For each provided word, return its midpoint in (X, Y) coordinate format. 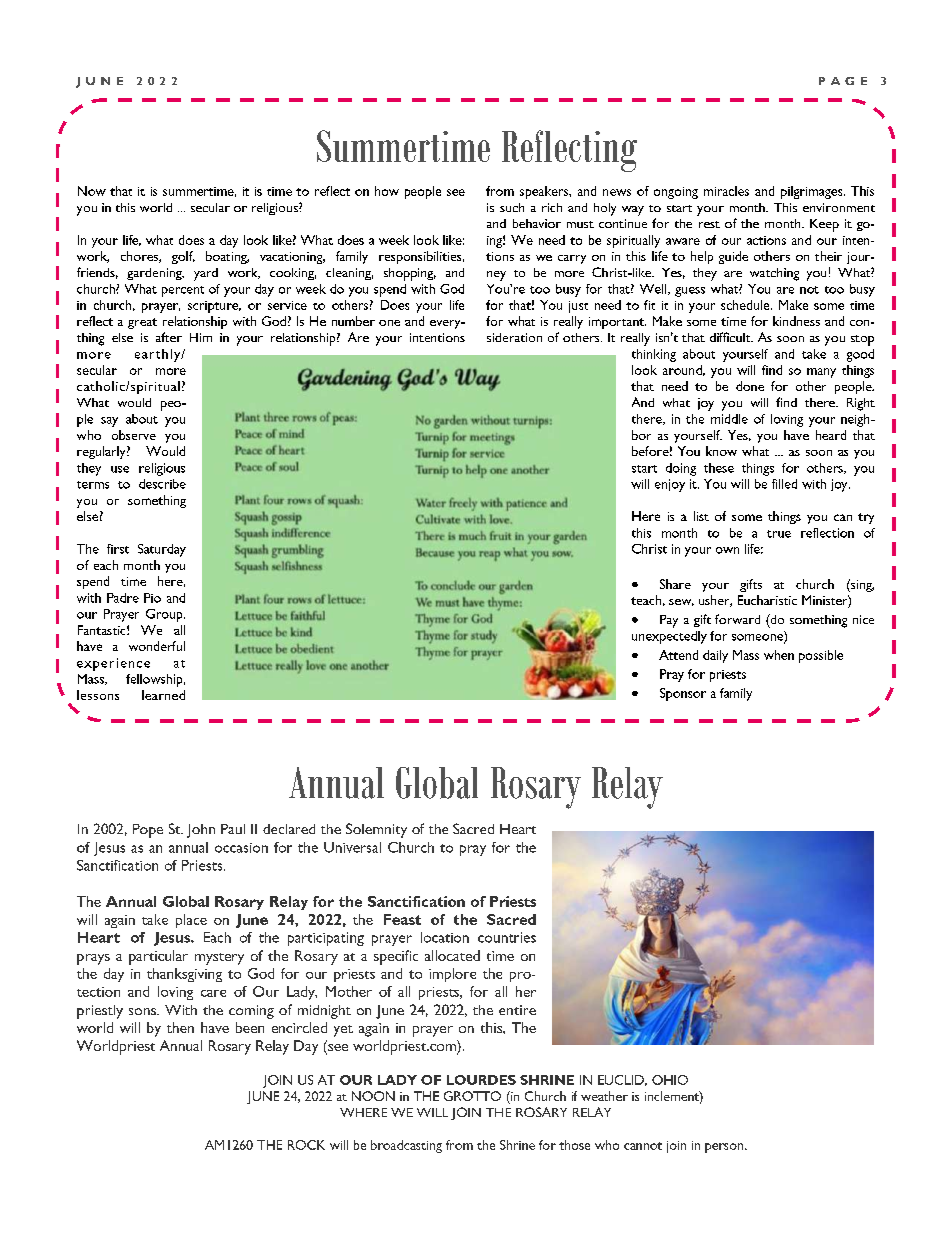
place (191, 921)
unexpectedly (669, 637)
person (725, 1148)
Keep (824, 225)
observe (134, 435)
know (721, 451)
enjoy (670, 485)
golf (183, 257)
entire (517, 1010)
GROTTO (472, 1096)
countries (507, 937)
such (512, 207)
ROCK (306, 1145)
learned (163, 695)
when (779, 655)
